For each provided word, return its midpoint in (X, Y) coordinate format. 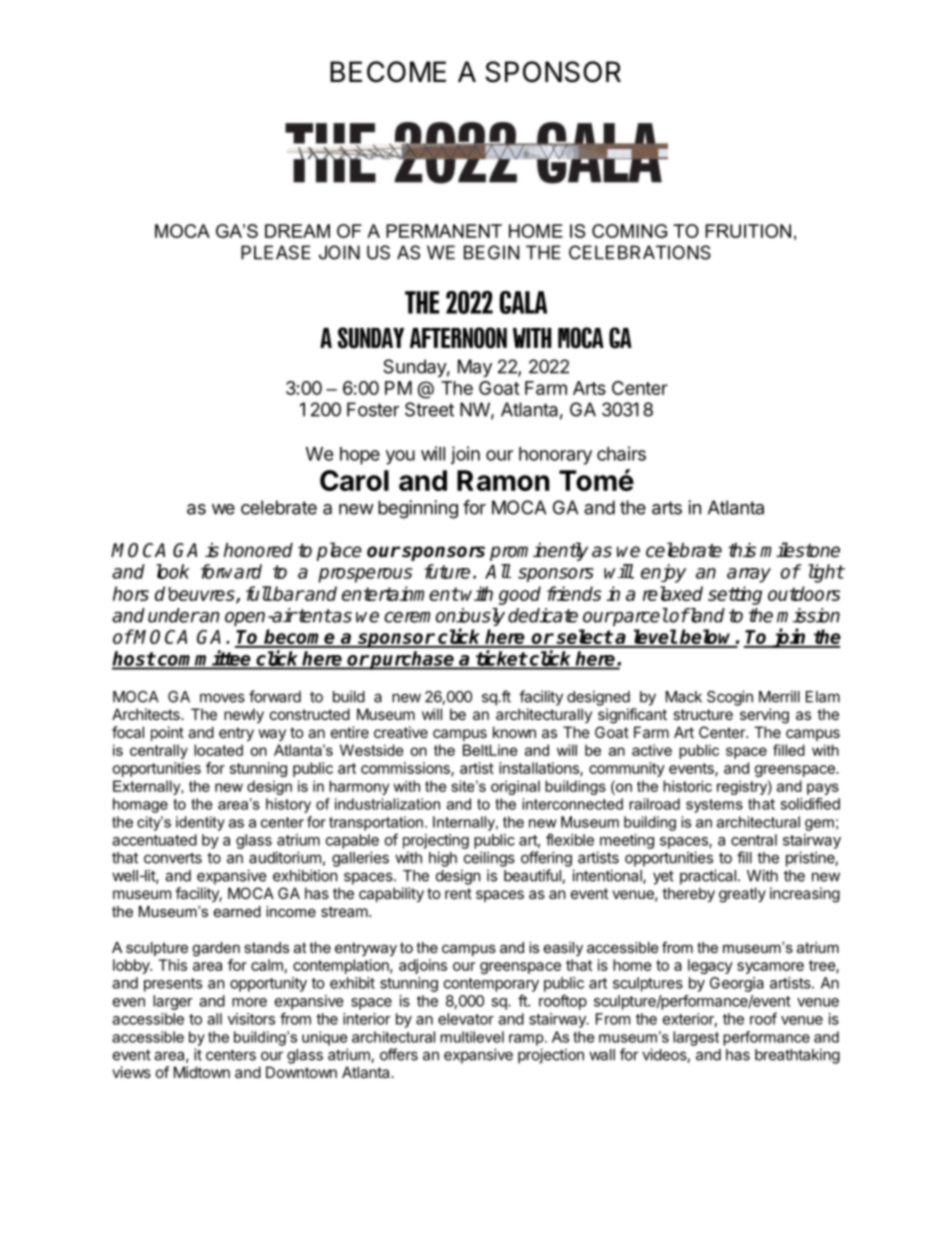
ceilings (489, 859)
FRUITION (748, 231)
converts (173, 858)
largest (696, 1038)
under (173, 615)
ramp (527, 1040)
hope (360, 456)
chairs (621, 453)
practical (708, 877)
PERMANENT (444, 231)
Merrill (779, 696)
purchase (413, 660)
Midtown (202, 1072)
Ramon (503, 480)
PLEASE (276, 252)
